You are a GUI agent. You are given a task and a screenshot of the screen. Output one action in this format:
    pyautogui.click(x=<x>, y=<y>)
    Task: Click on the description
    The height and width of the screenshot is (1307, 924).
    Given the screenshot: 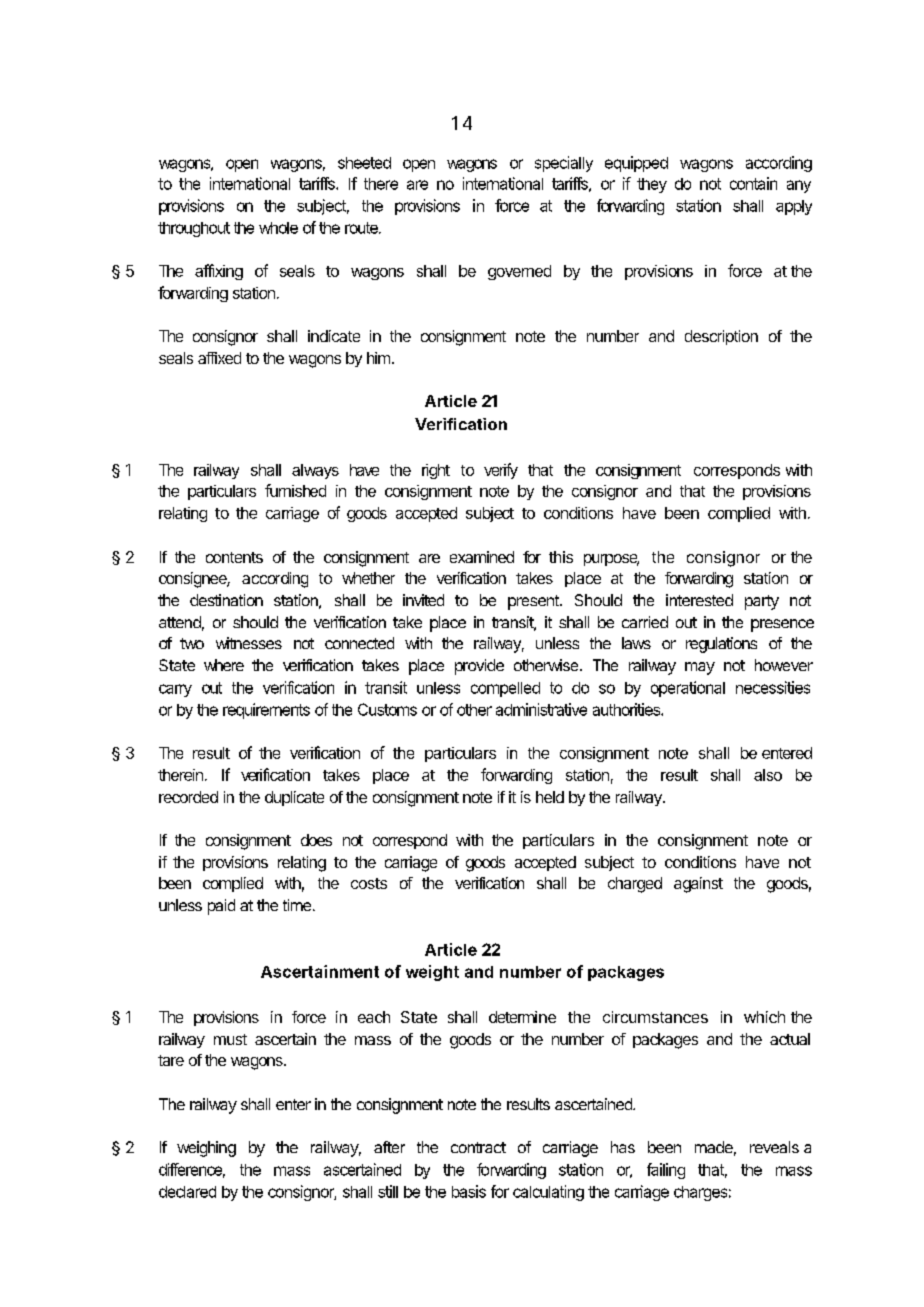 What is the action you would take?
    pyautogui.click(x=721, y=337)
